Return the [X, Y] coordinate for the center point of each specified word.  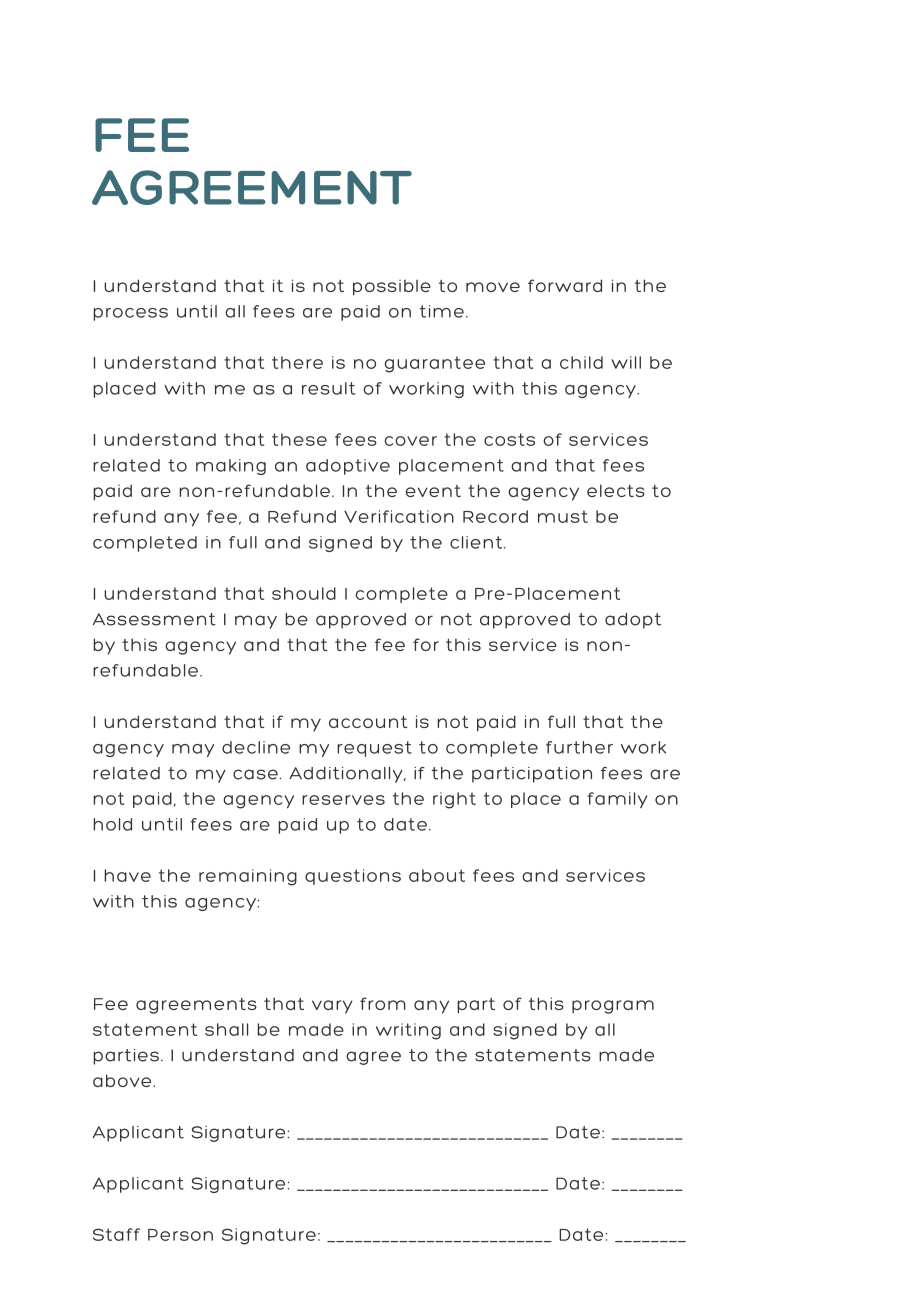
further [579, 747]
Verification [399, 516]
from [383, 1003]
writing [408, 1031]
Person [180, 1235]
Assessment [154, 619]
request [374, 749]
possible [392, 287]
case [255, 774]
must [563, 516]
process [130, 314]
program [613, 1007]
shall [226, 1029]
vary [332, 1007]
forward [565, 285]
